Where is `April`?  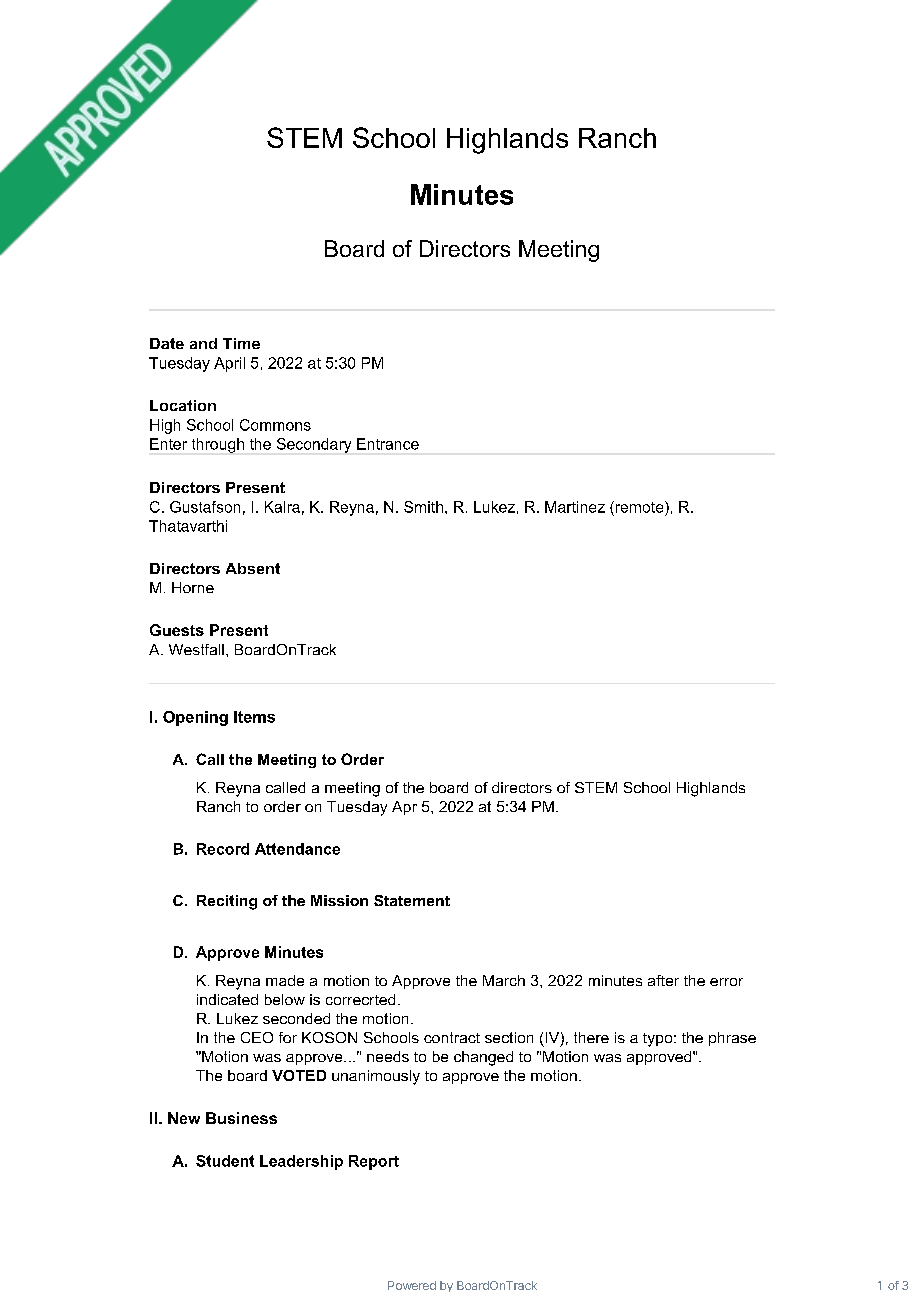 April is located at coordinates (229, 364).
